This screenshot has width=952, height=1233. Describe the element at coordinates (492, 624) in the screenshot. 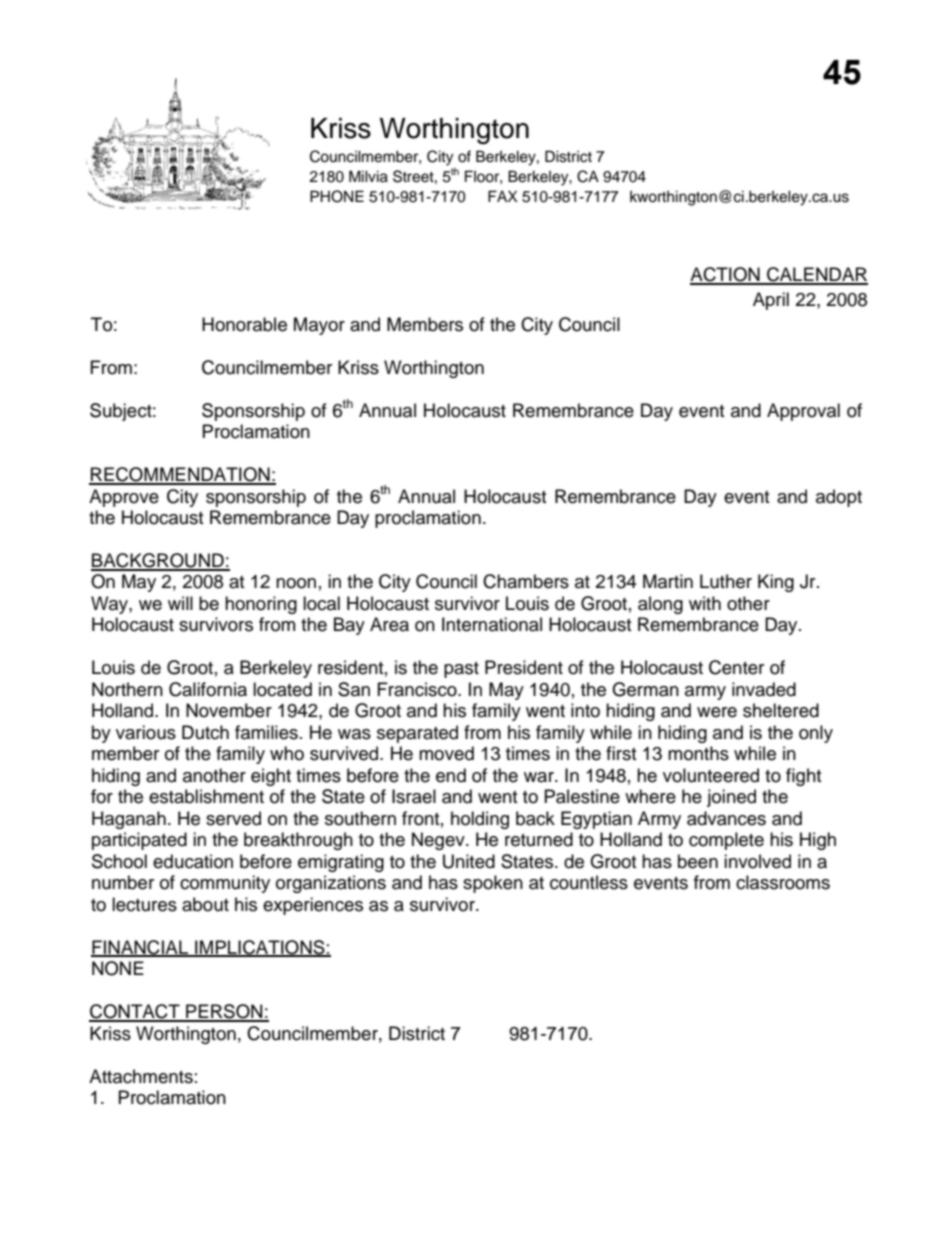

I see `International` at that location.
